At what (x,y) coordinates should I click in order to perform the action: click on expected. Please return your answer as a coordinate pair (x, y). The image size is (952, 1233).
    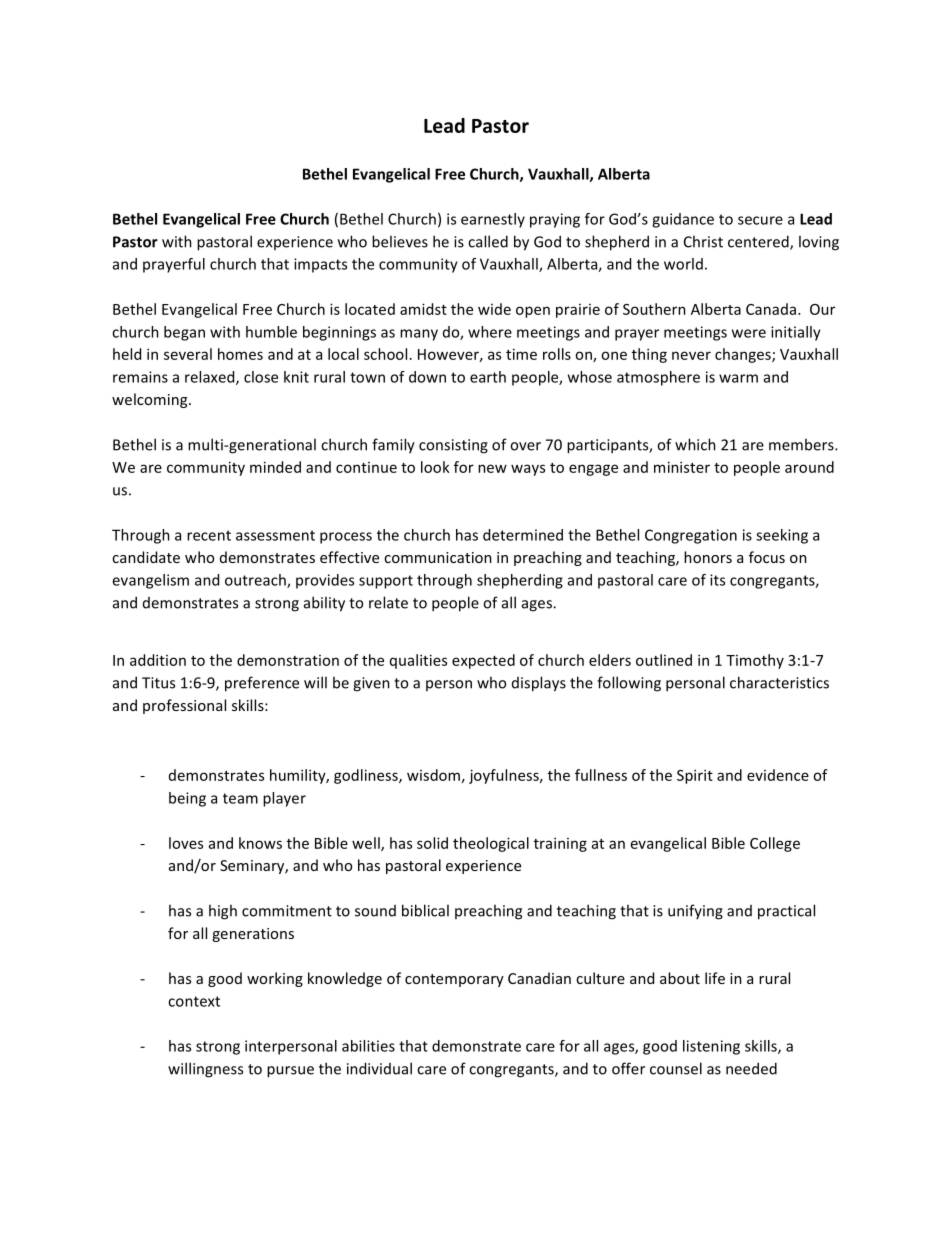
    Looking at the image, I should click on (483, 661).
